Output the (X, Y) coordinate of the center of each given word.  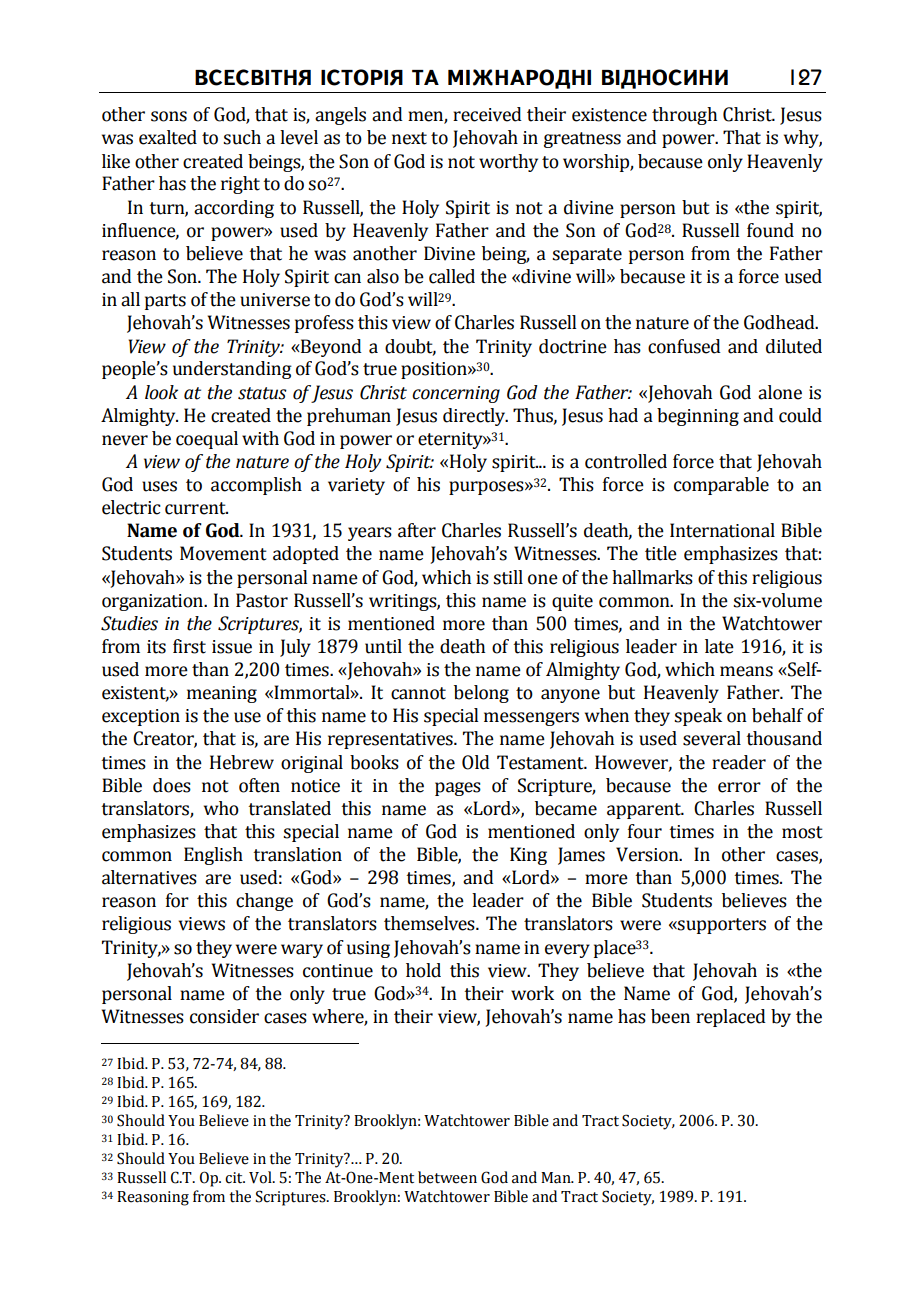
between (447, 1177)
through (684, 116)
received (487, 114)
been (670, 1016)
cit (235, 1178)
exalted (168, 137)
